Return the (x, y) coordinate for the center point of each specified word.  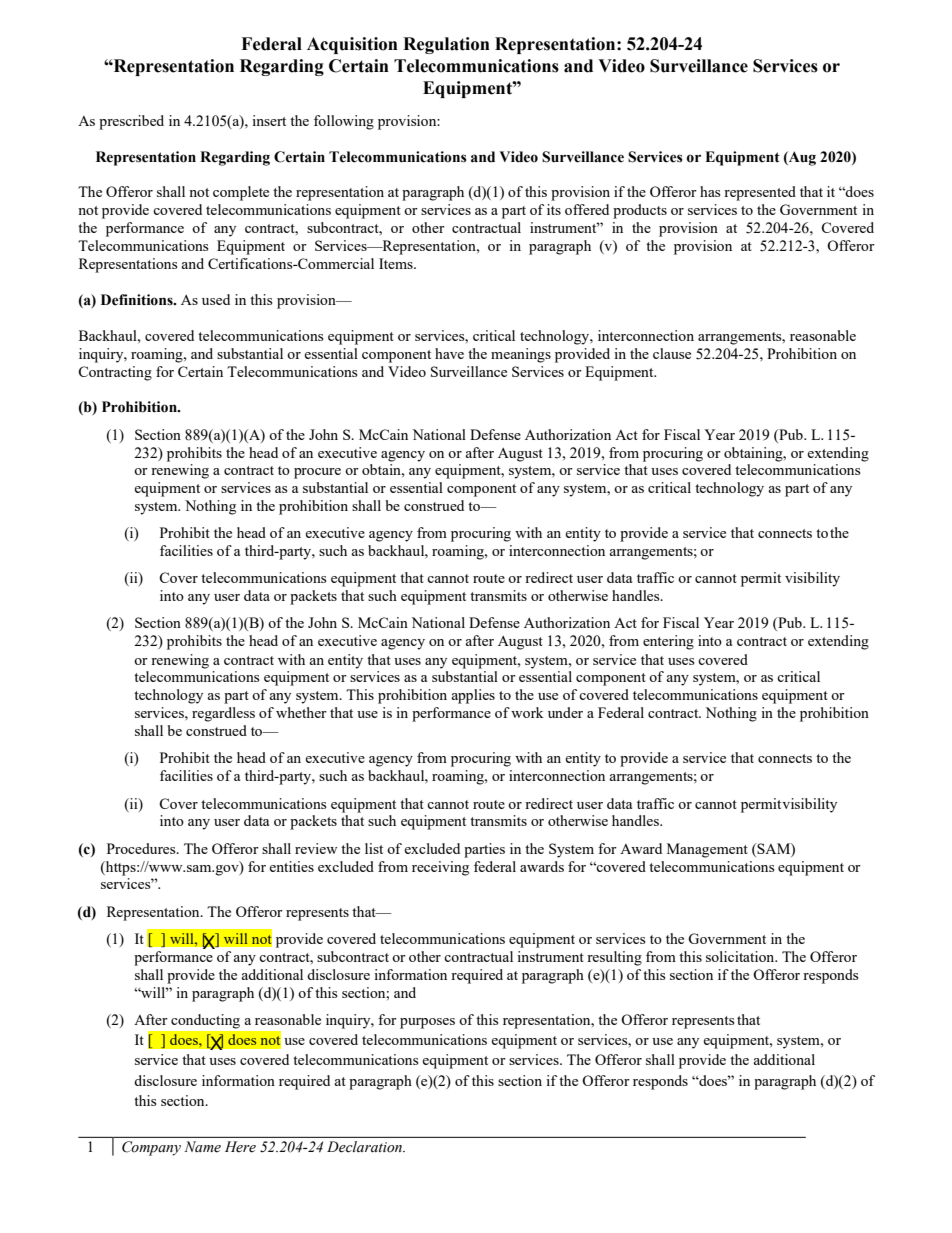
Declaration (366, 1147)
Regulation (446, 45)
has (710, 191)
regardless (223, 714)
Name (202, 1147)
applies (473, 696)
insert (269, 120)
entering (668, 642)
